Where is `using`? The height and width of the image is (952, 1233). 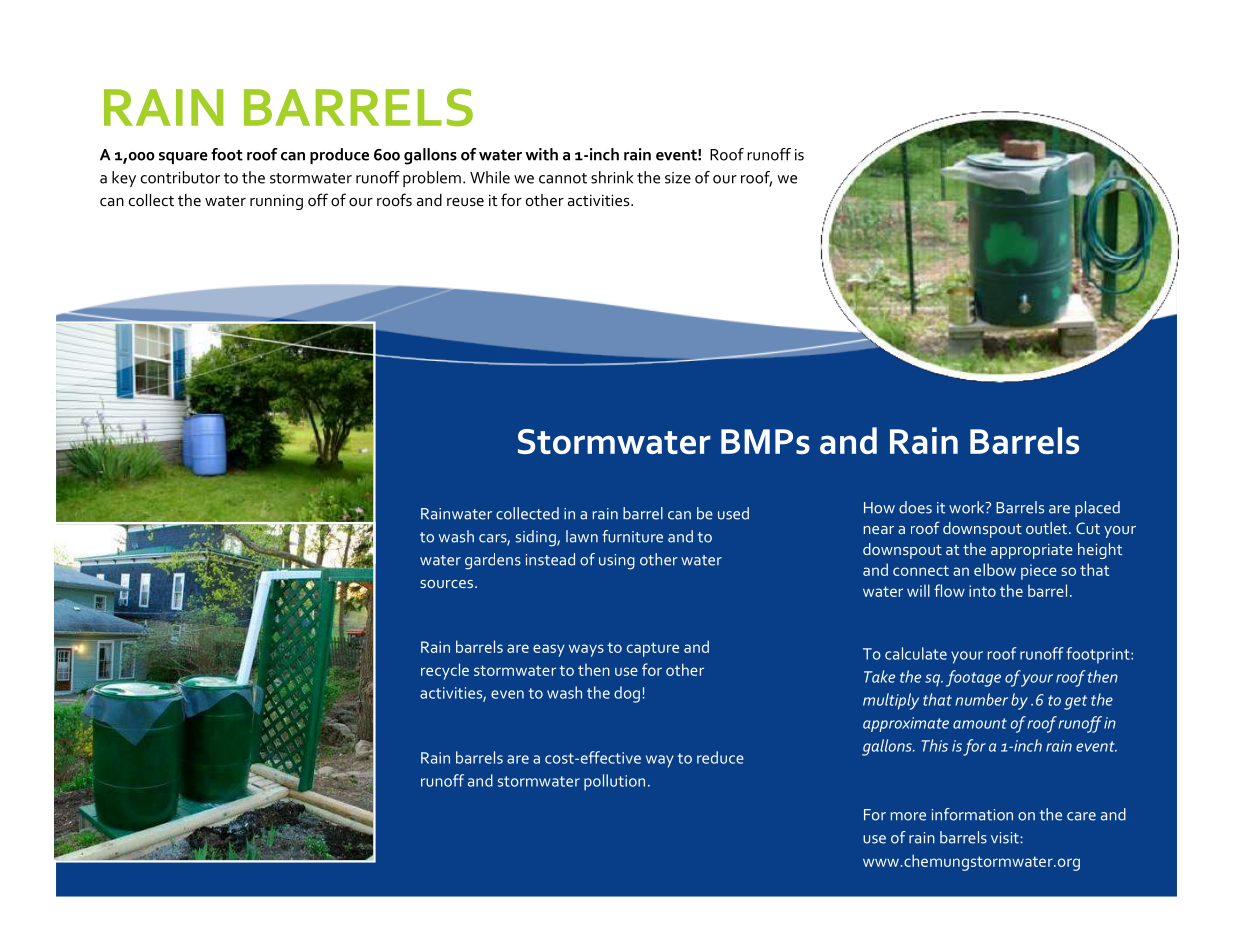 using is located at coordinates (617, 562).
